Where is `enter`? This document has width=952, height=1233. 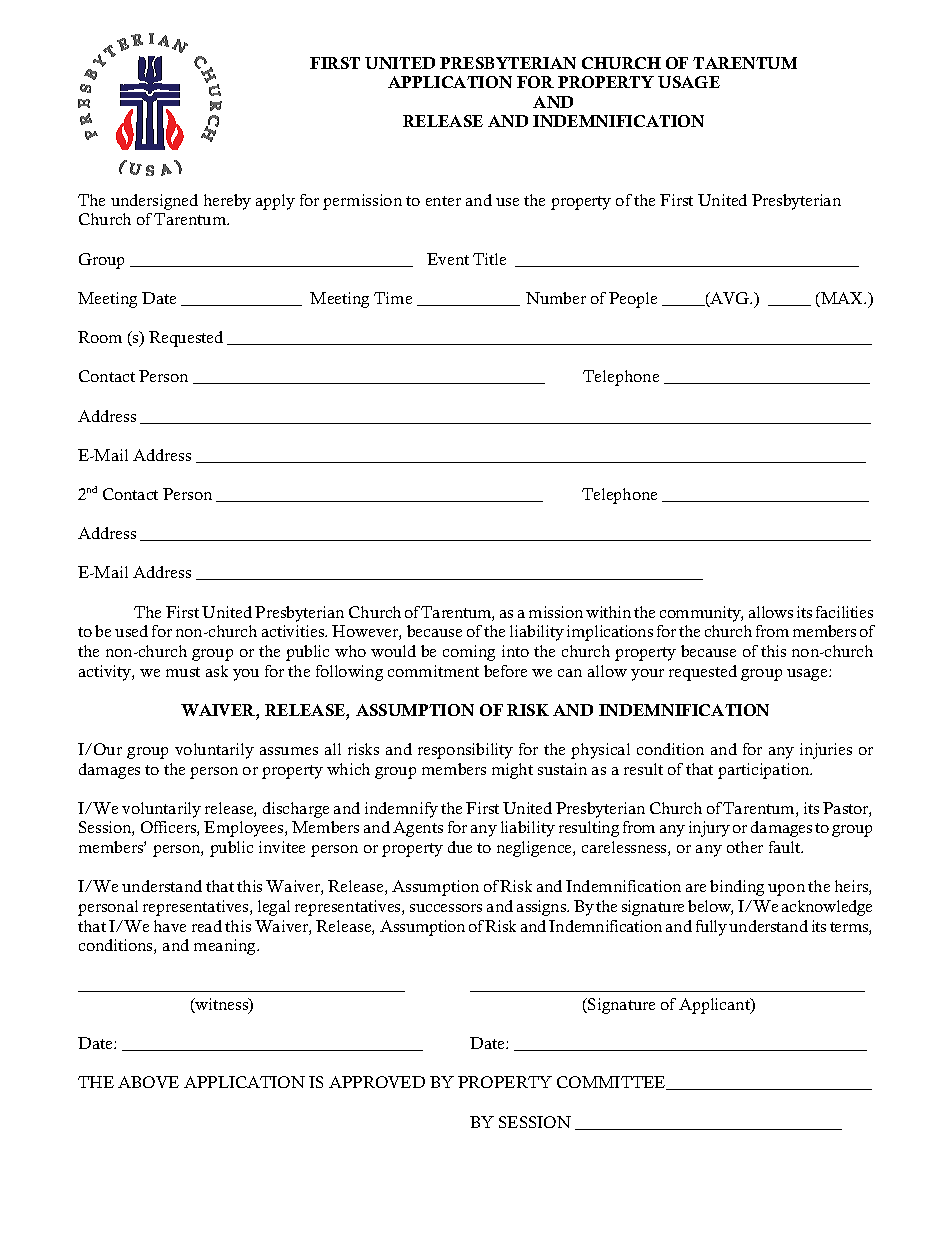 enter is located at coordinates (443, 201).
